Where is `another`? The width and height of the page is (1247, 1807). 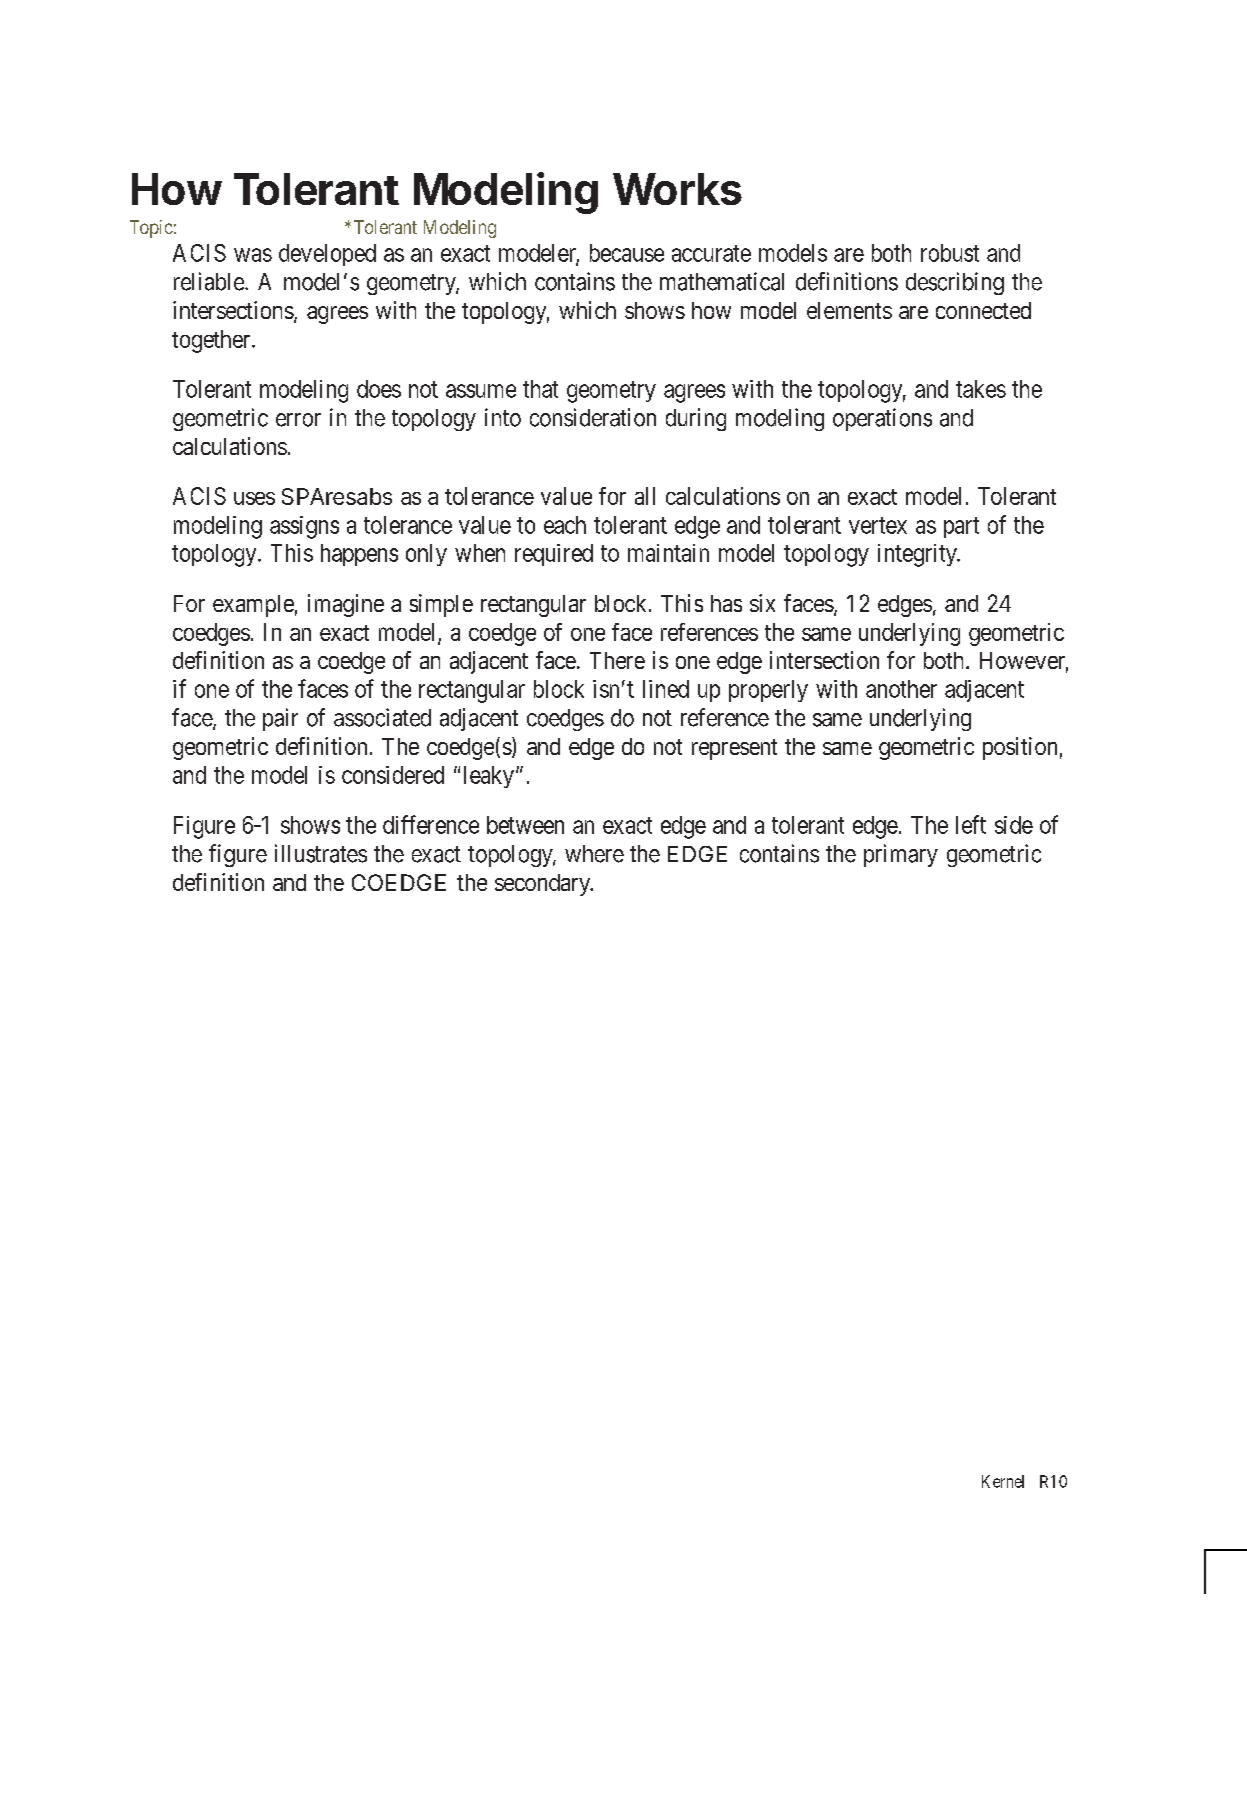
another is located at coordinates (901, 689).
